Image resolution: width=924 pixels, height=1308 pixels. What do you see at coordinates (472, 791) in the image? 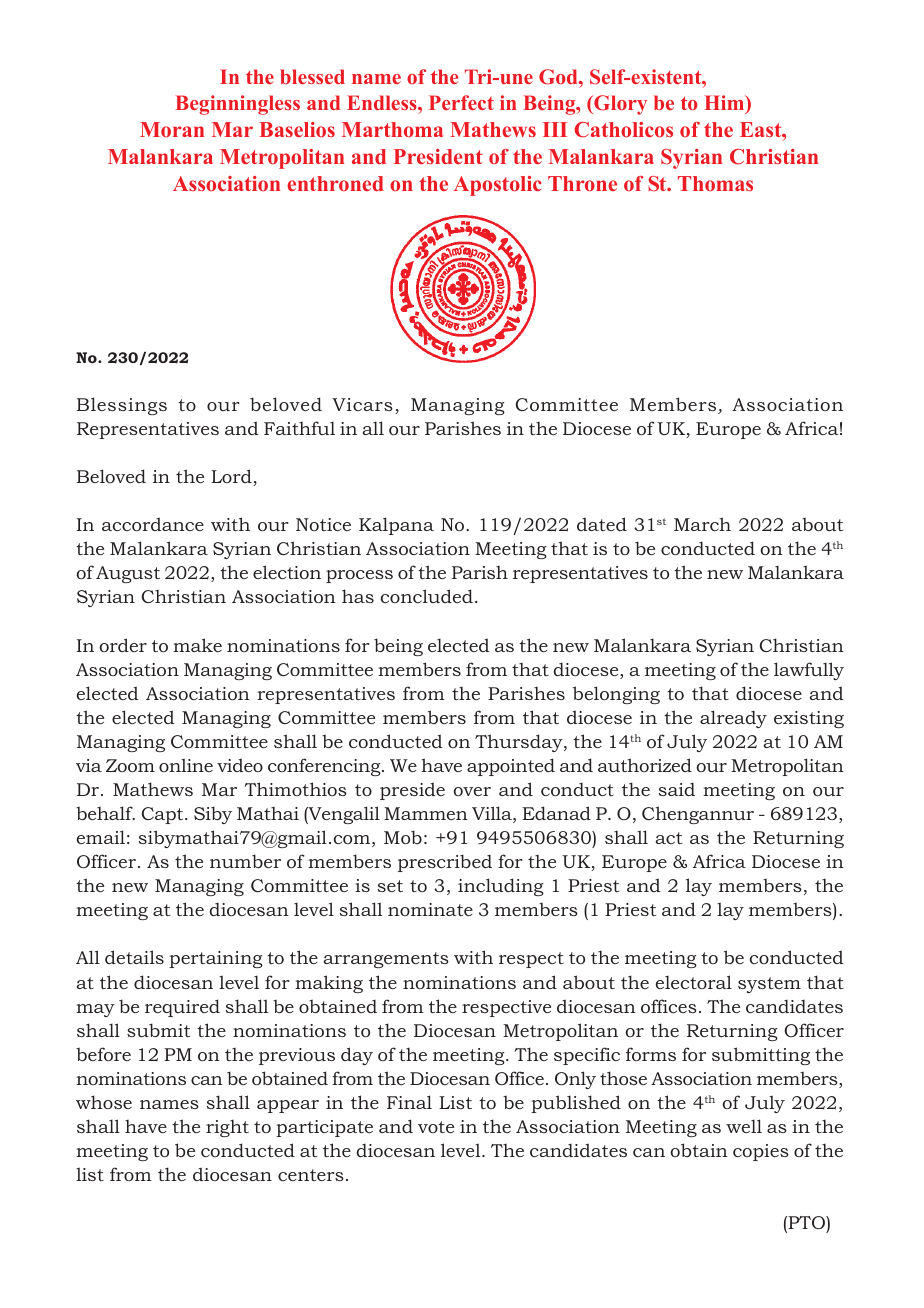
I see `over` at bounding box center [472, 791].
